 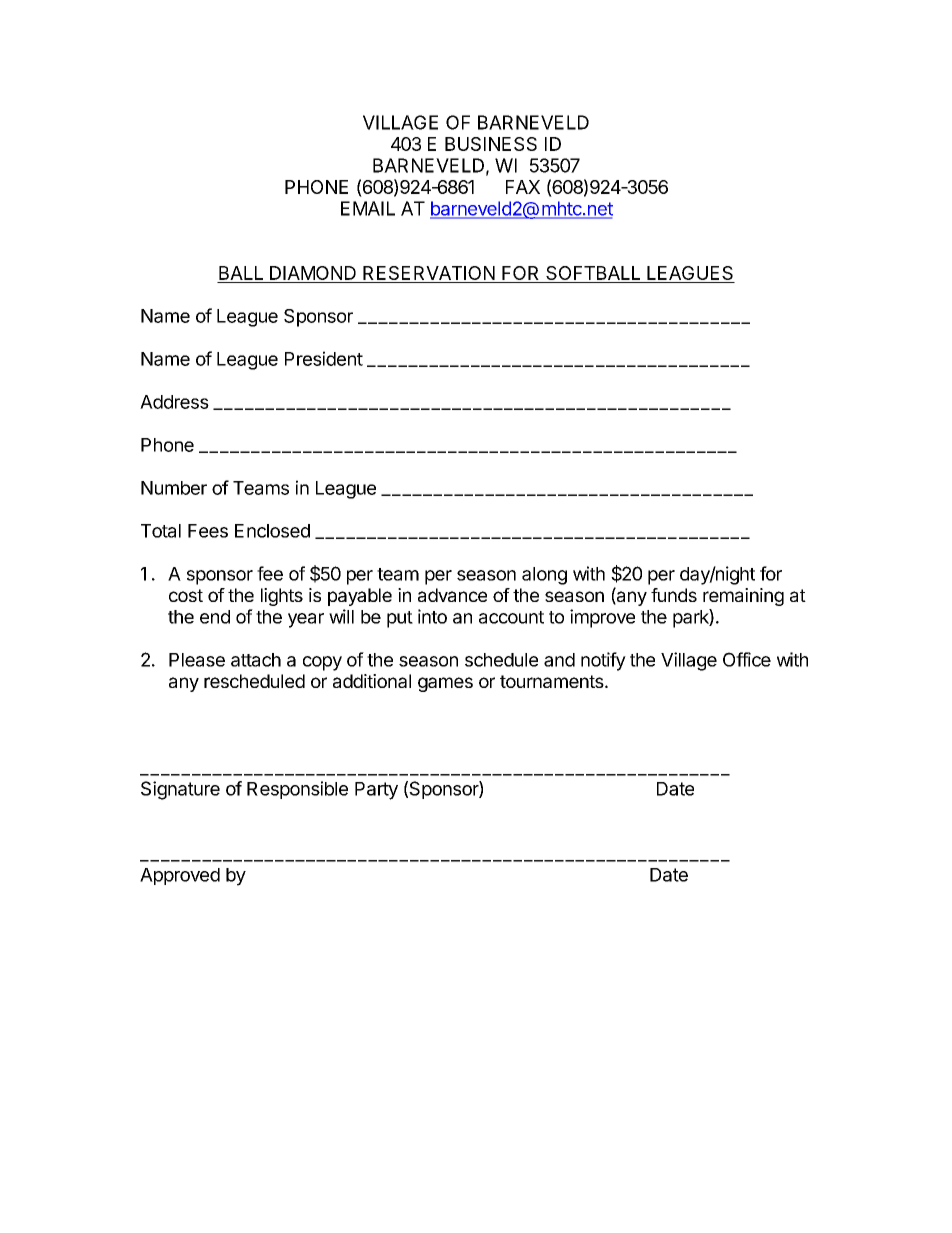 What do you see at coordinates (208, 531) in the page?
I see `Fees` at bounding box center [208, 531].
